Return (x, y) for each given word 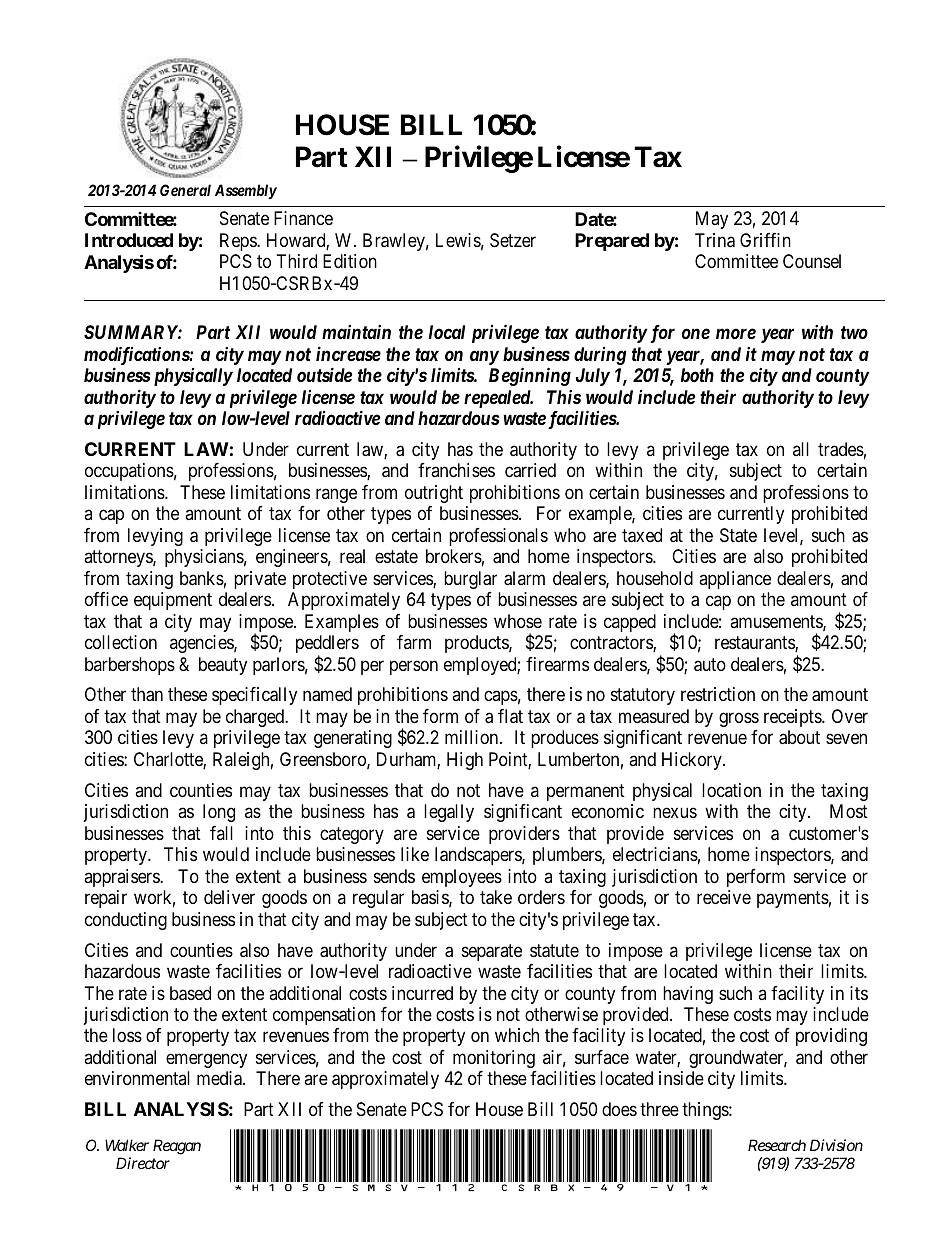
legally (449, 813)
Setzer (513, 240)
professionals (498, 537)
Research (777, 1145)
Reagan (177, 1147)
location (731, 790)
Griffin (765, 240)
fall (221, 833)
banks (202, 578)
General (185, 190)
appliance (735, 580)
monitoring (494, 1059)
